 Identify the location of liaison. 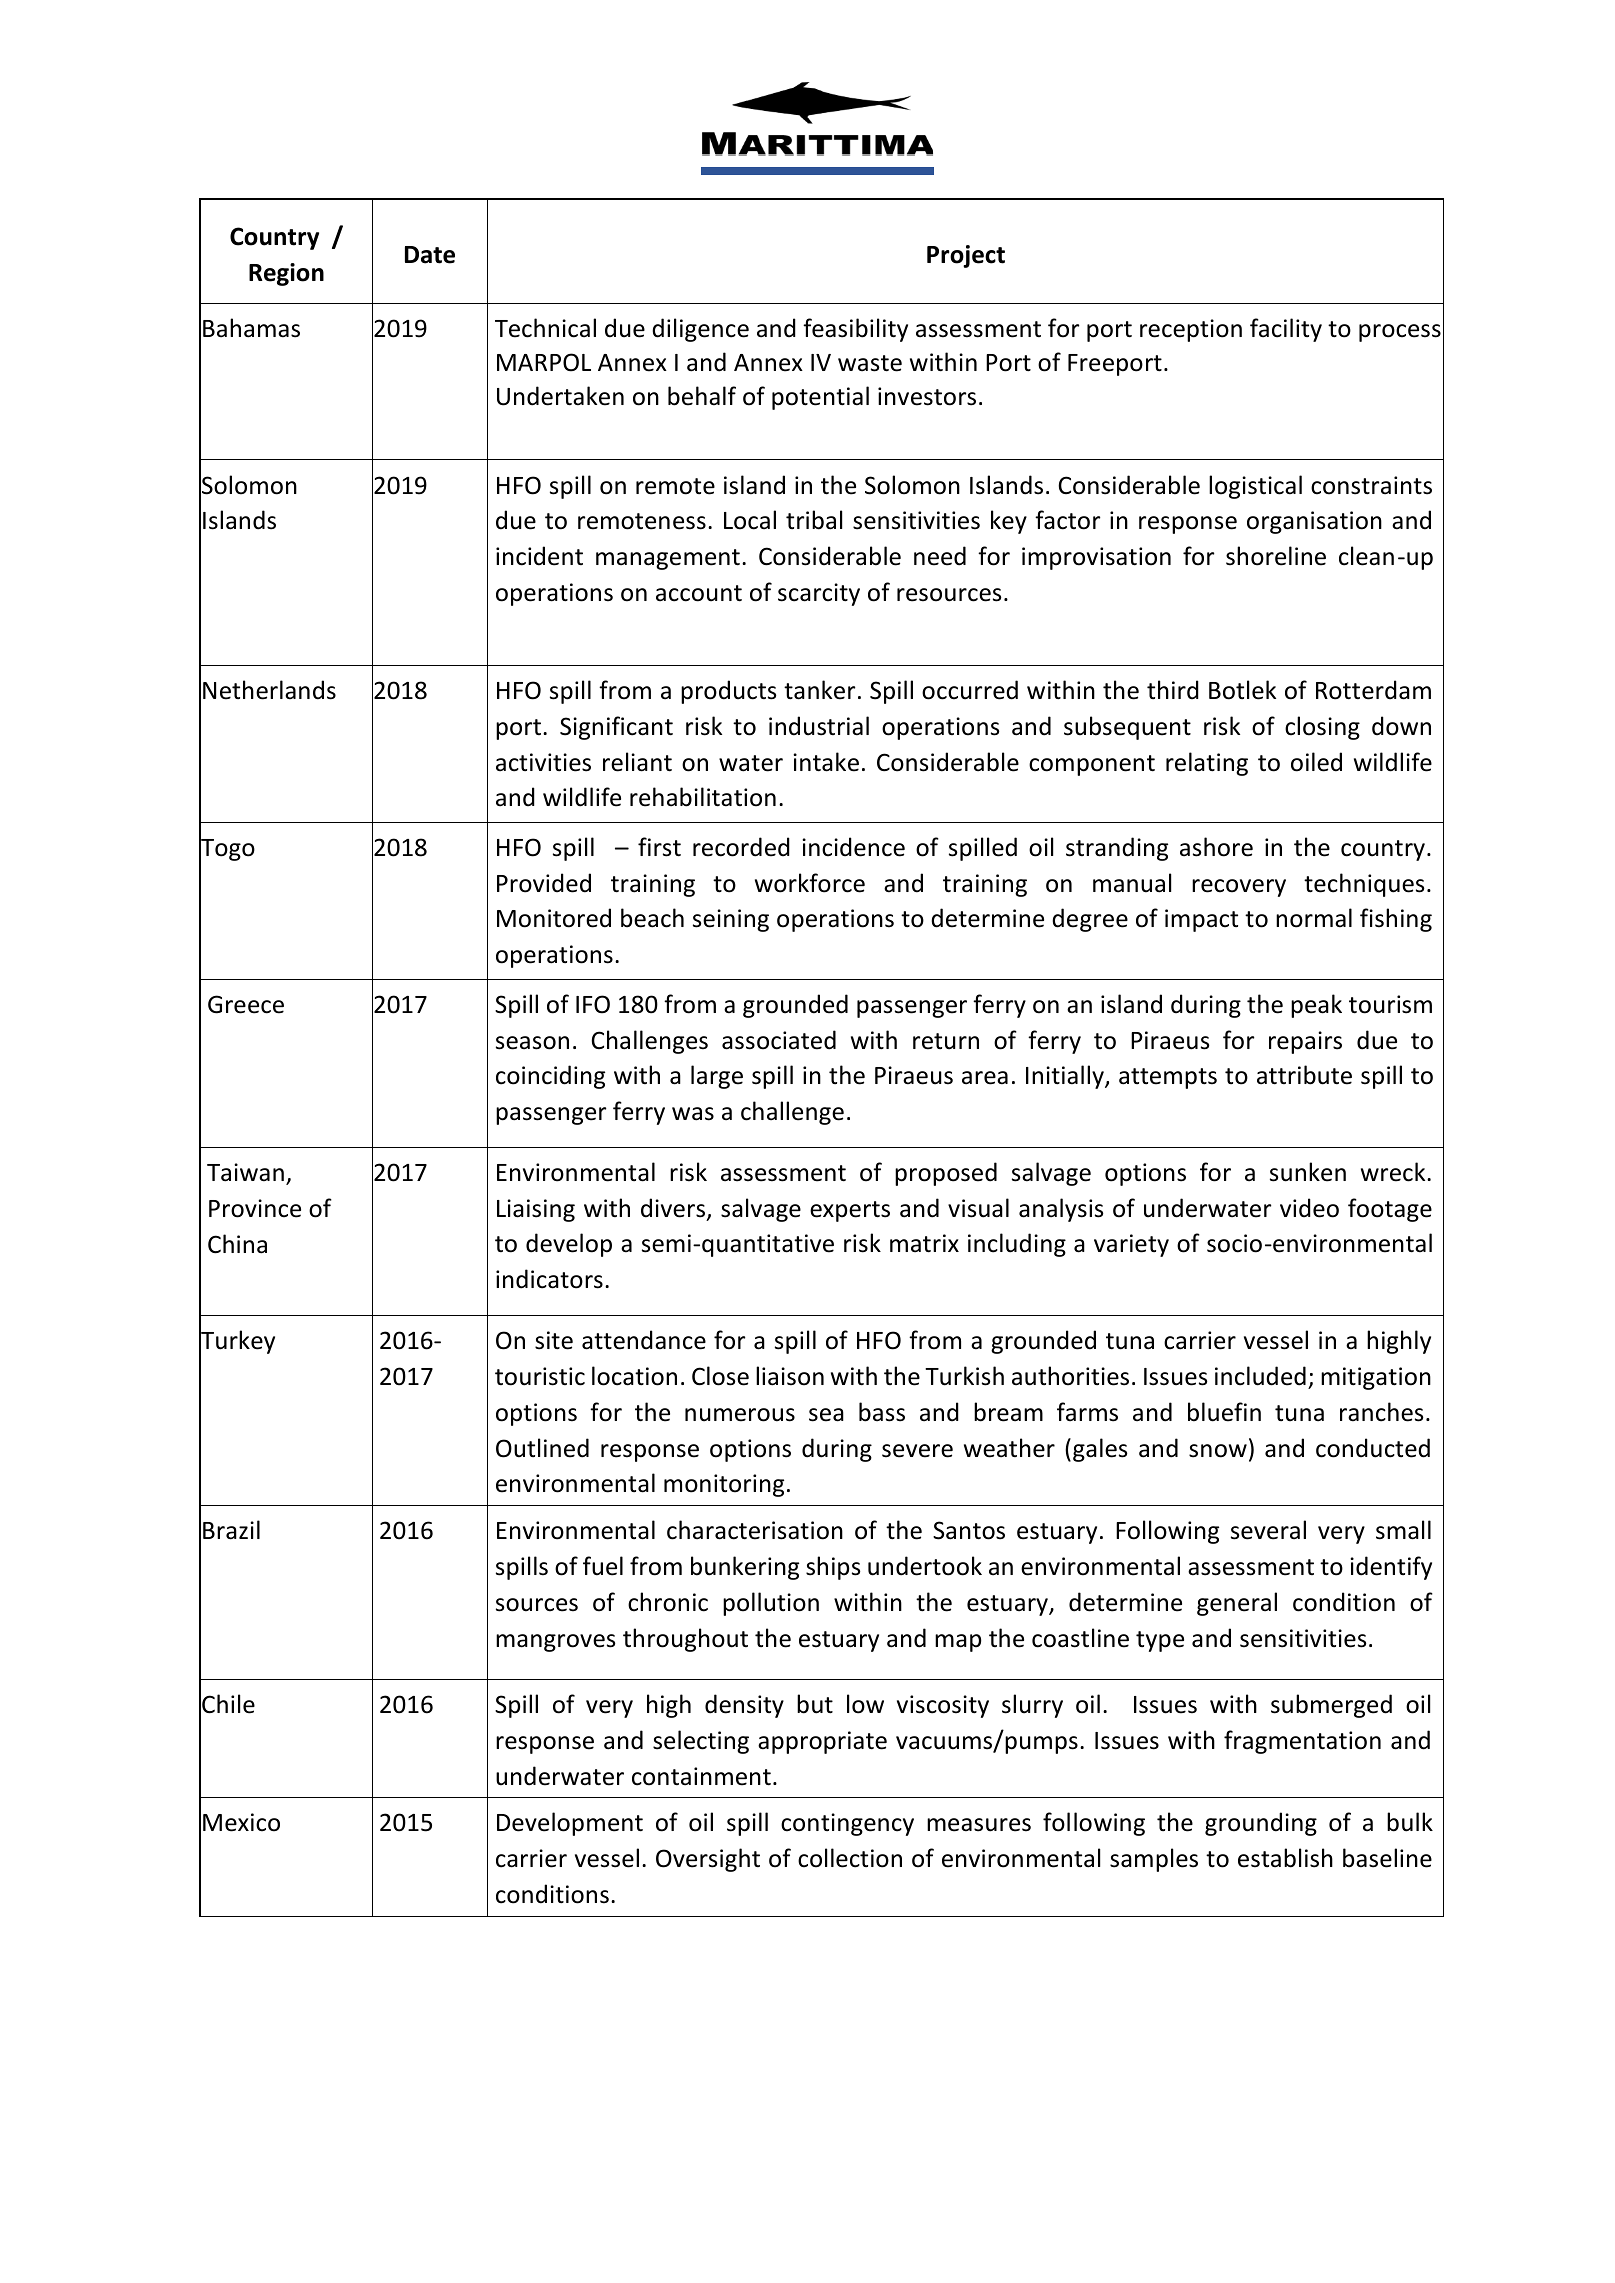
(790, 1376).
